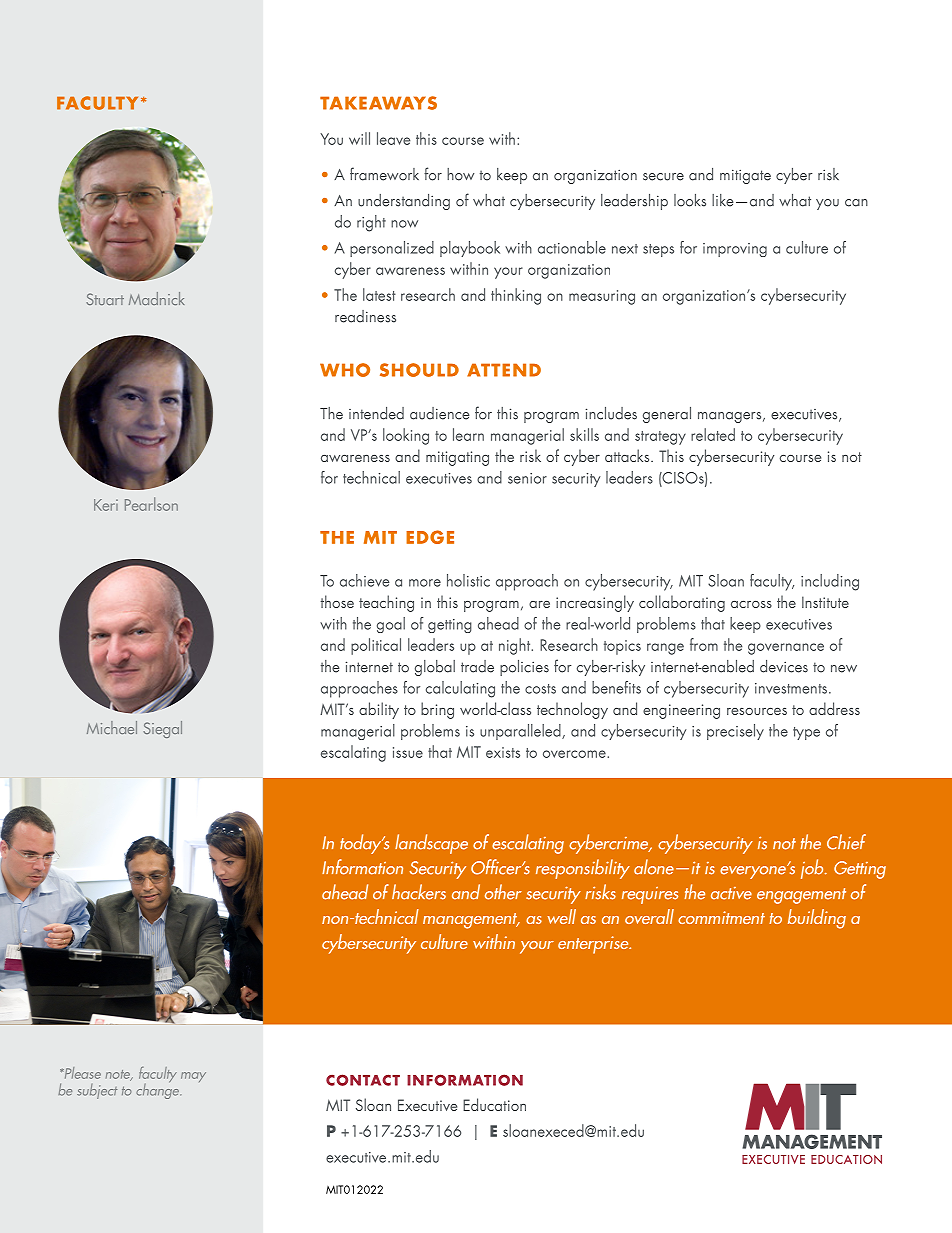 Image resolution: width=952 pixels, height=1233 pixels. I want to click on those, so click(337, 601).
